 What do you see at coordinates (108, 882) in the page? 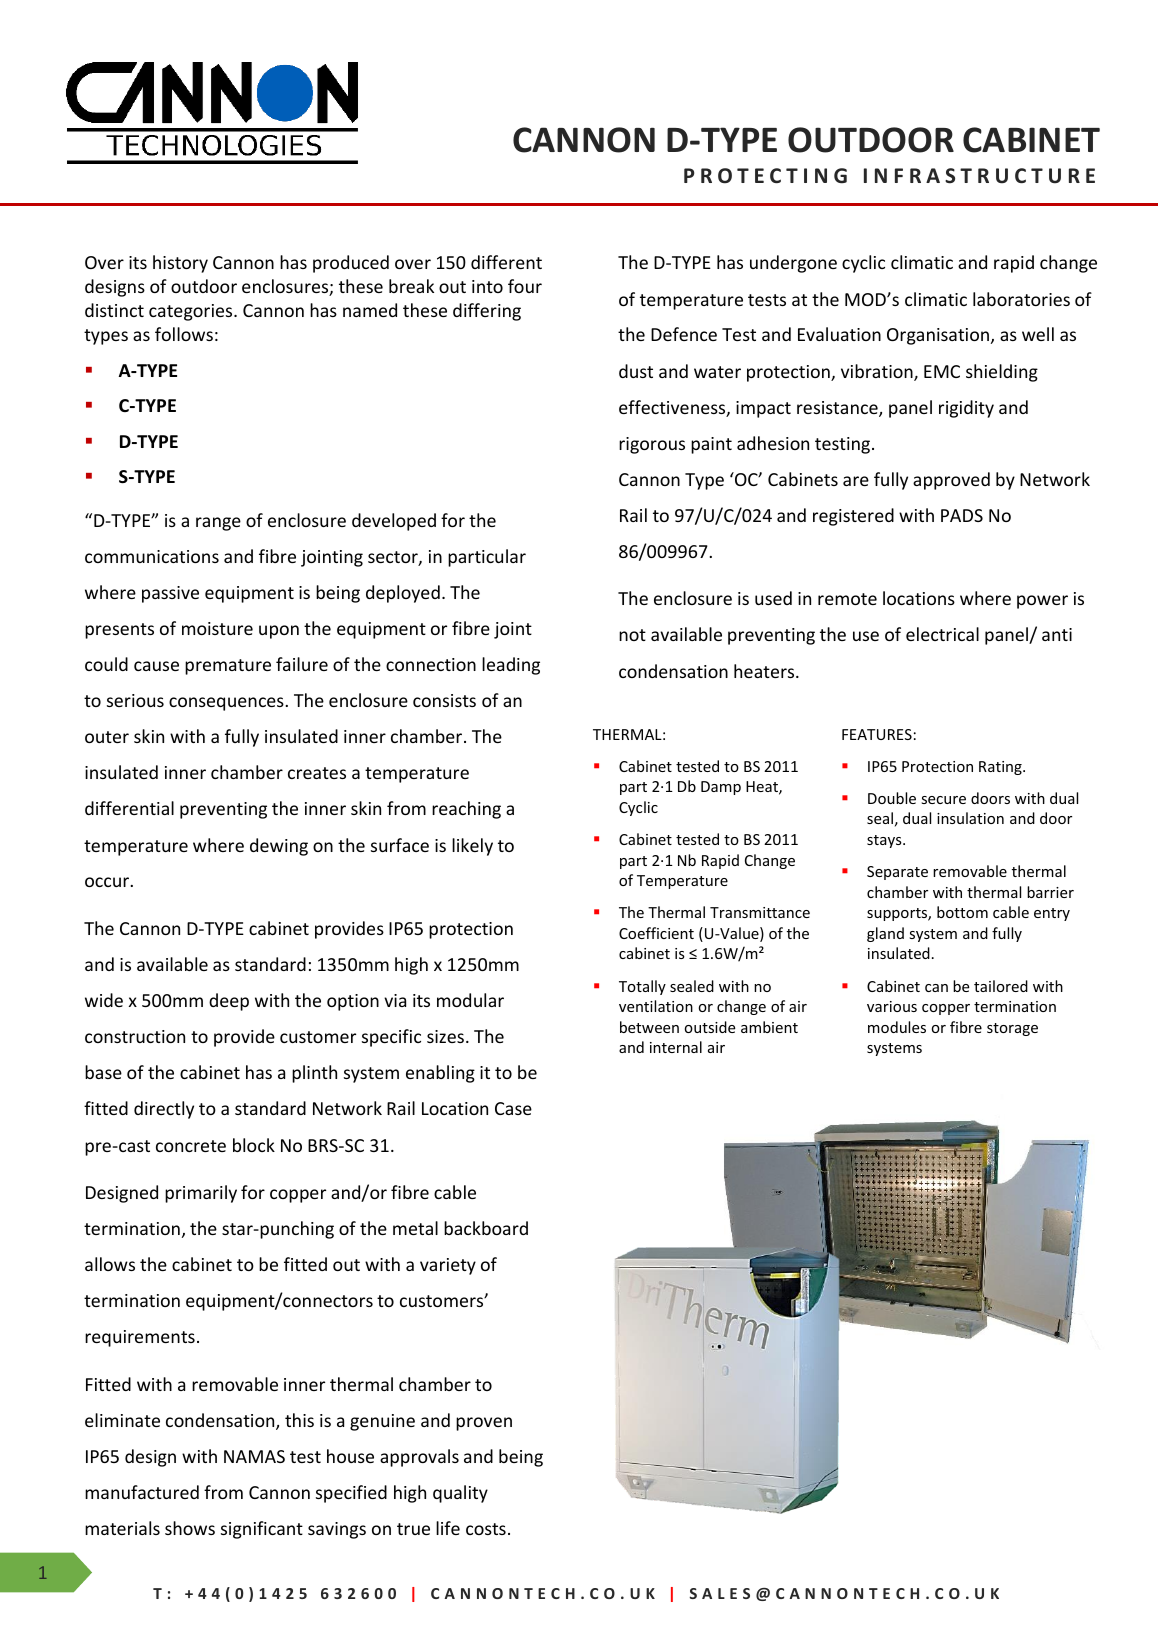
I see `occur` at bounding box center [108, 882].
